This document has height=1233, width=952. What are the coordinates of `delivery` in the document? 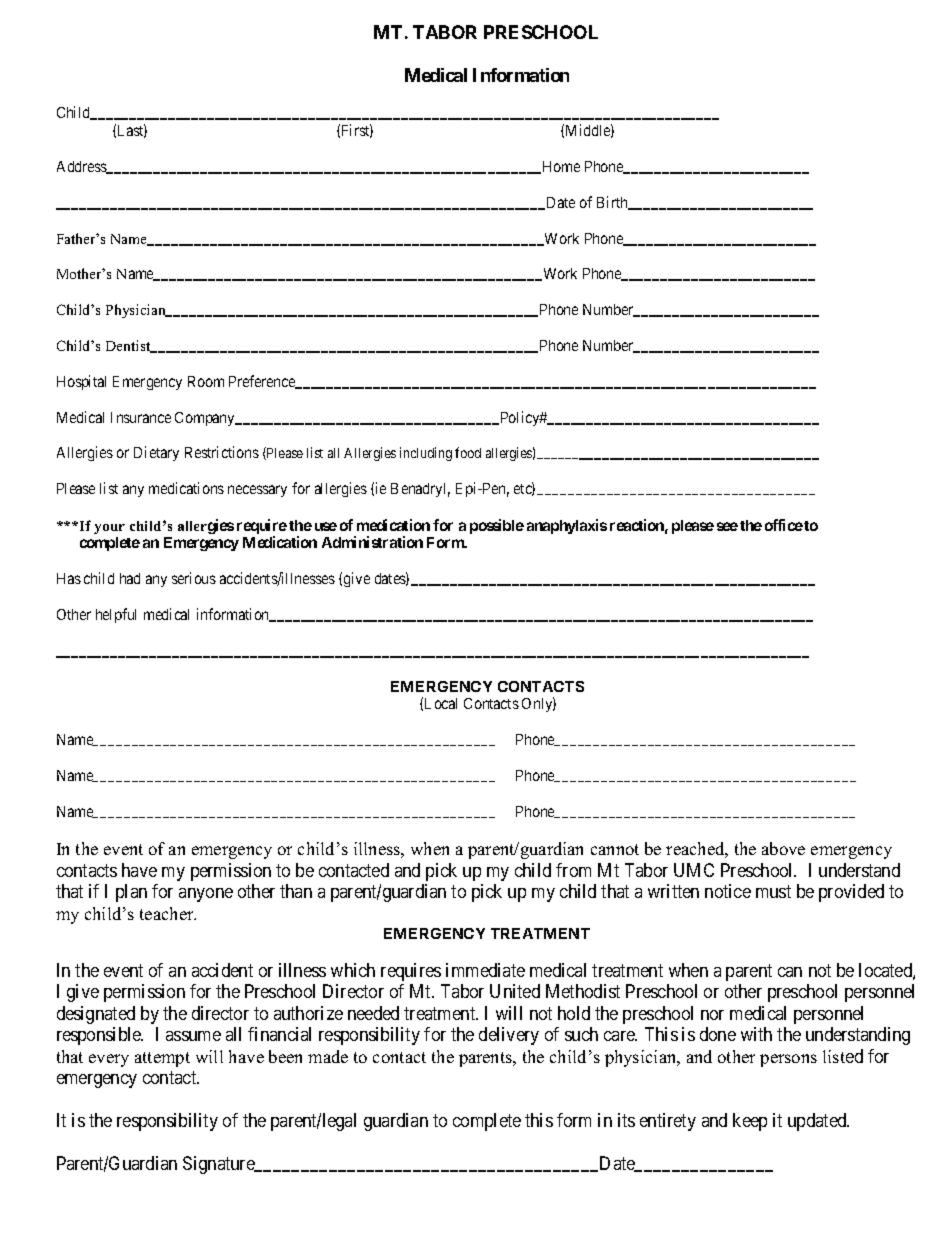 It's located at (509, 1036).
